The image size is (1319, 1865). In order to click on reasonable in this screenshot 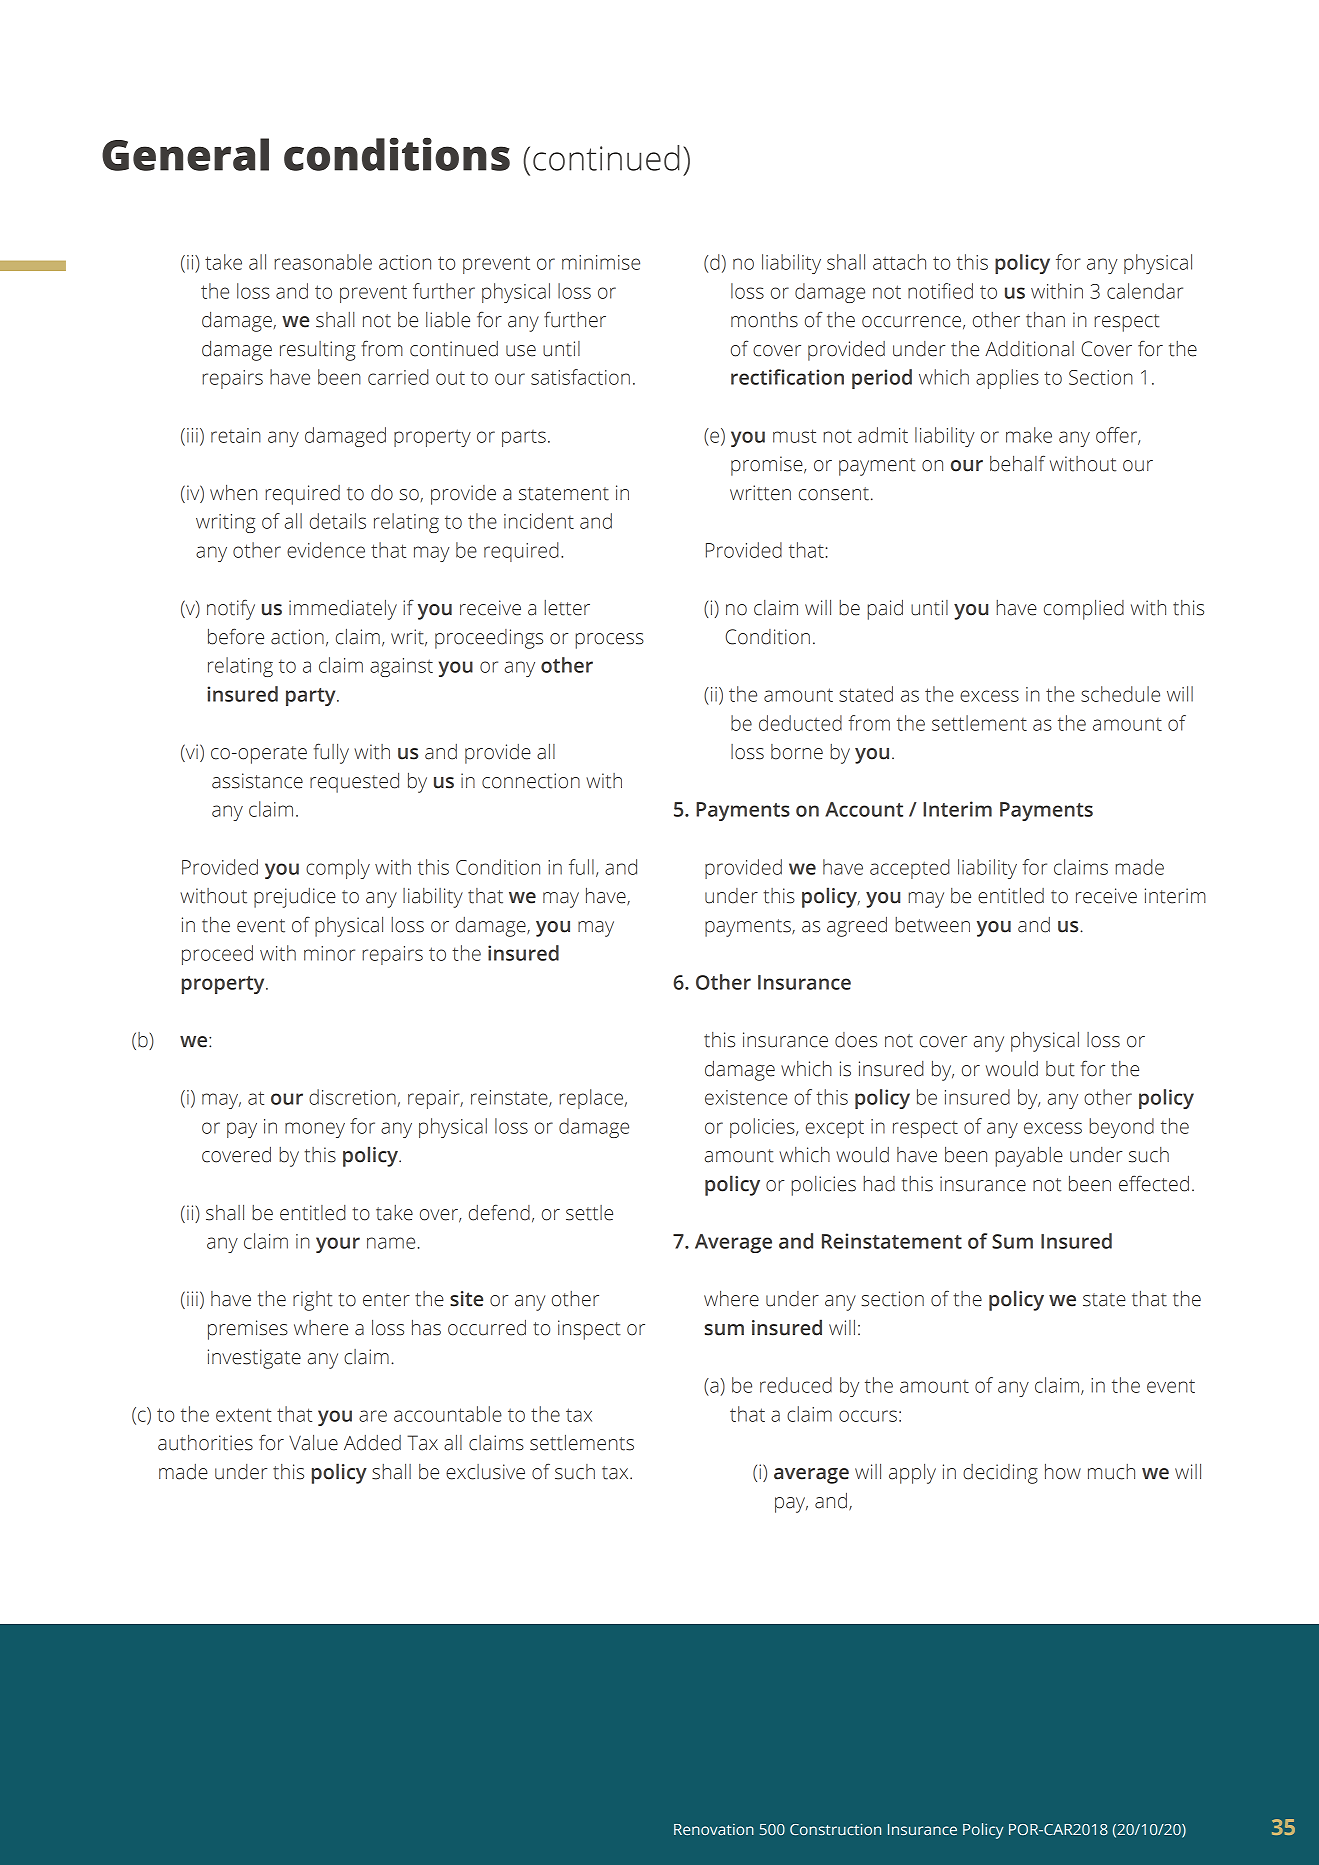, I will do `click(323, 262)`.
